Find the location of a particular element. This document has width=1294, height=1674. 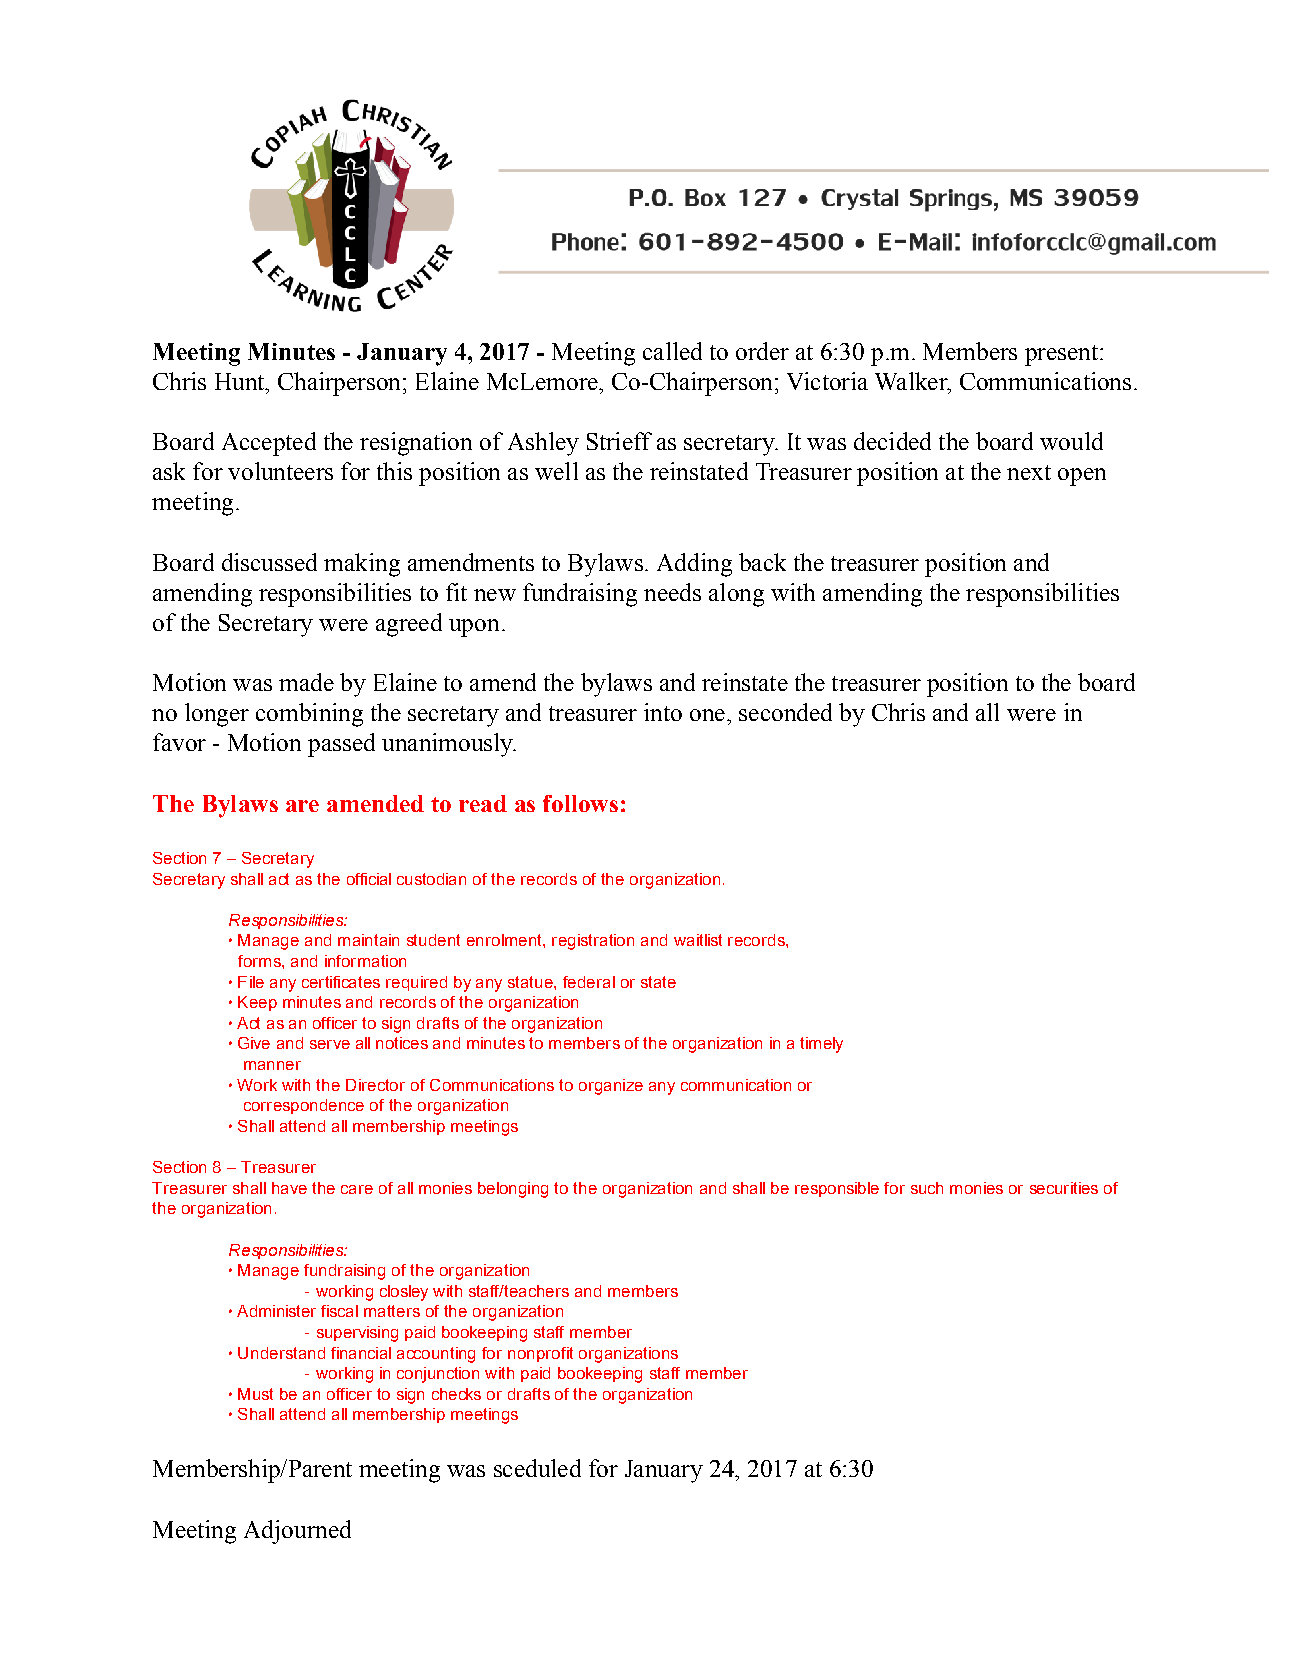

nonprofit is located at coordinates (540, 1354).
